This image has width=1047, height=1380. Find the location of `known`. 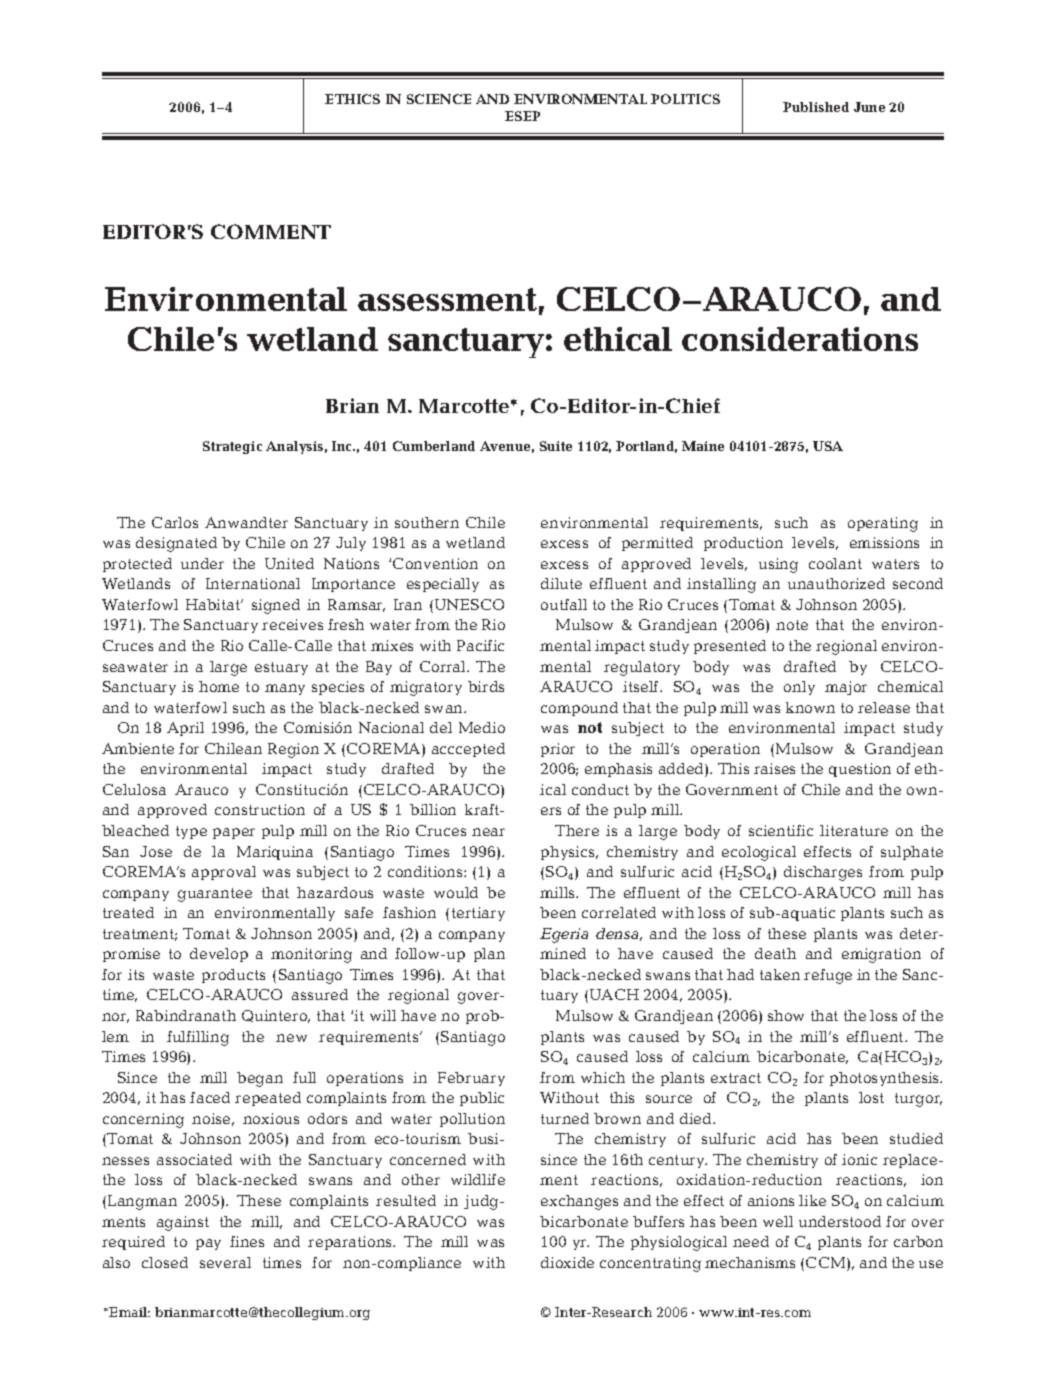

known is located at coordinates (810, 707).
